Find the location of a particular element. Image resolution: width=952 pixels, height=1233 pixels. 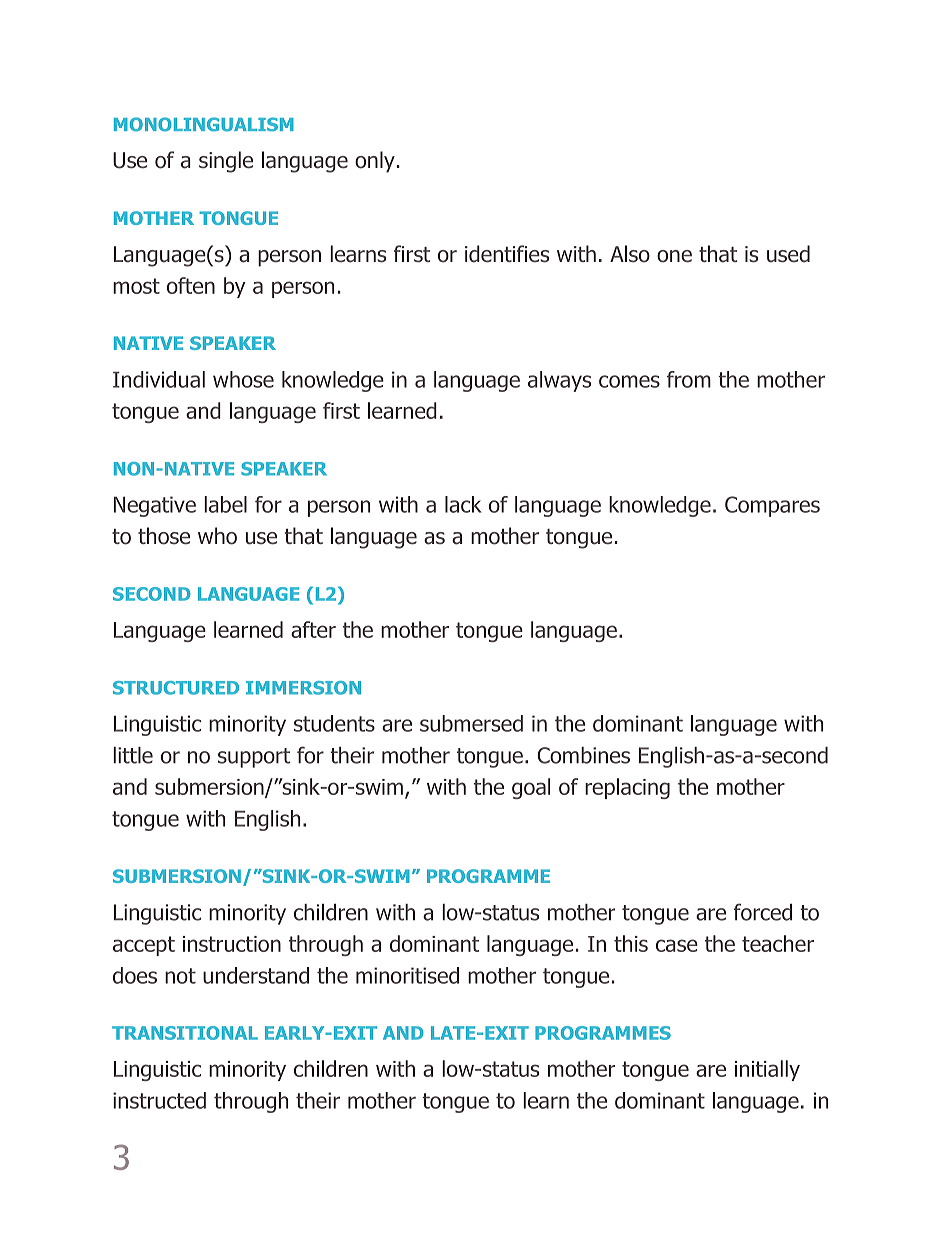

Compares is located at coordinates (772, 506).
